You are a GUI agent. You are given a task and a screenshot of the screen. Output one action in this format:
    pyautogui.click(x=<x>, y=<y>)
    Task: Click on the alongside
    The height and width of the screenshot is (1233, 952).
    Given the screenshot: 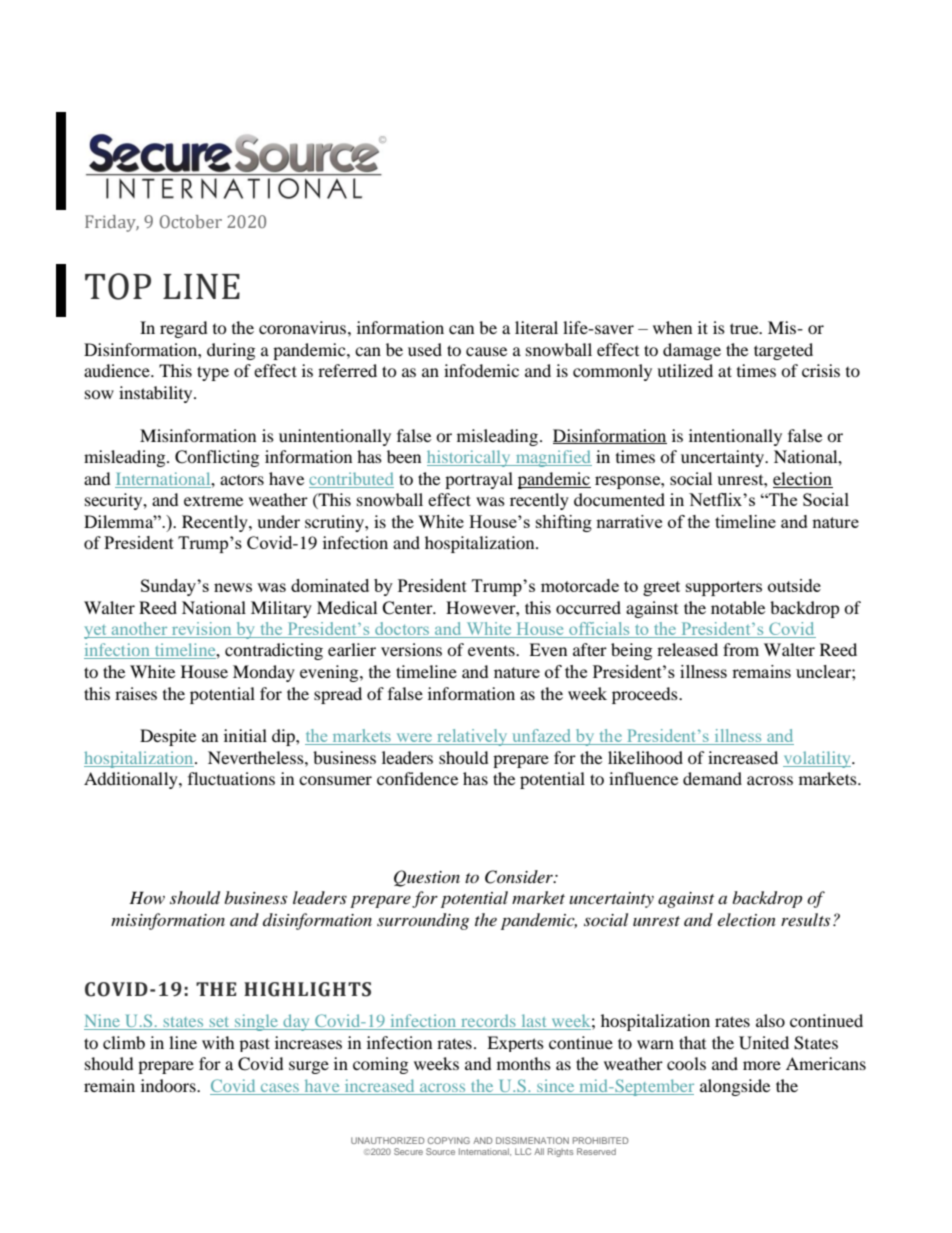 What is the action you would take?
    pyautogui.click(x=735, y=1087)
